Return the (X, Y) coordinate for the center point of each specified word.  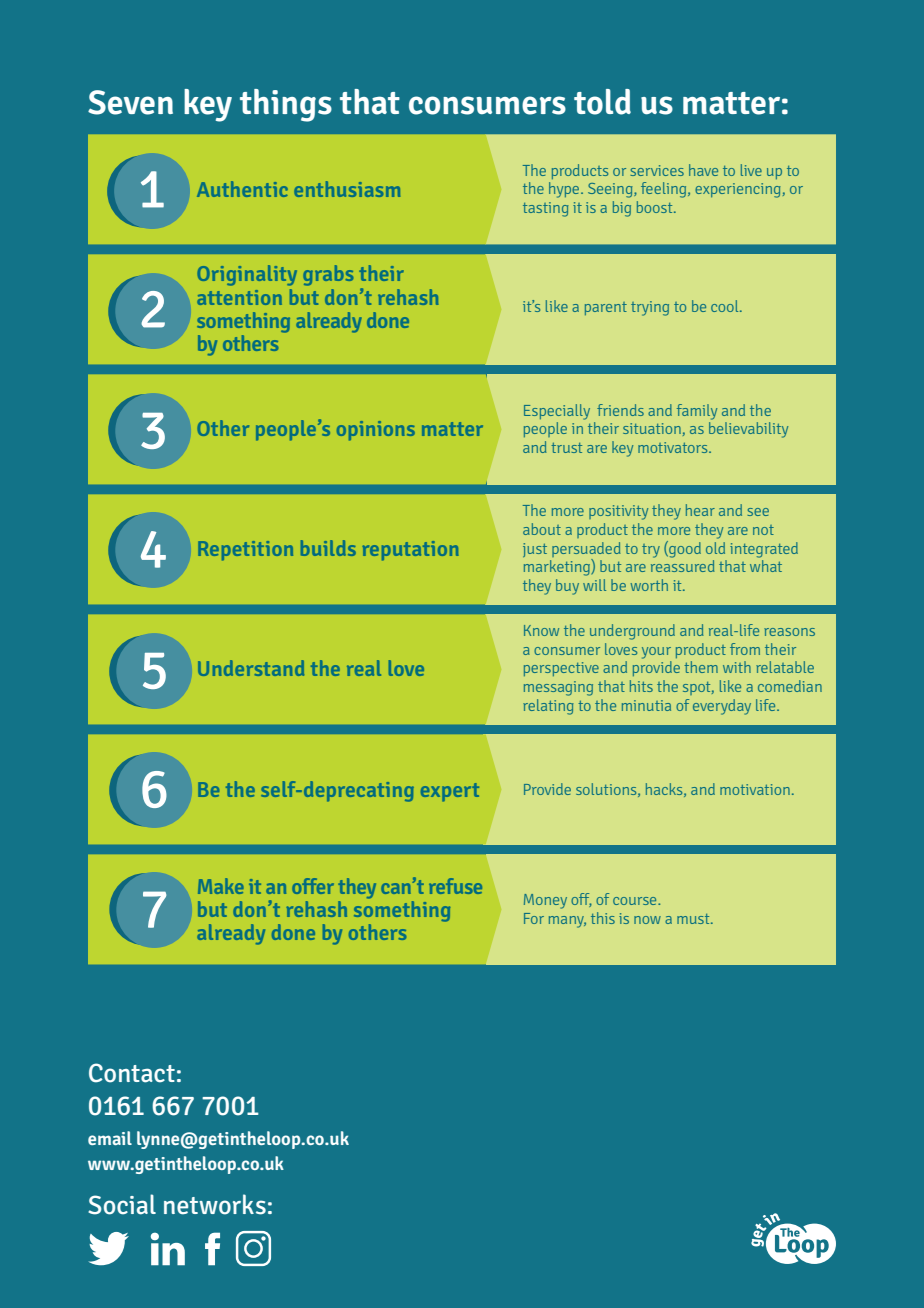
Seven (130, 102)
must (694, 919)
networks (215, 1204)
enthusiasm (347, 189)
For (534, 918)
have (703, 170)
